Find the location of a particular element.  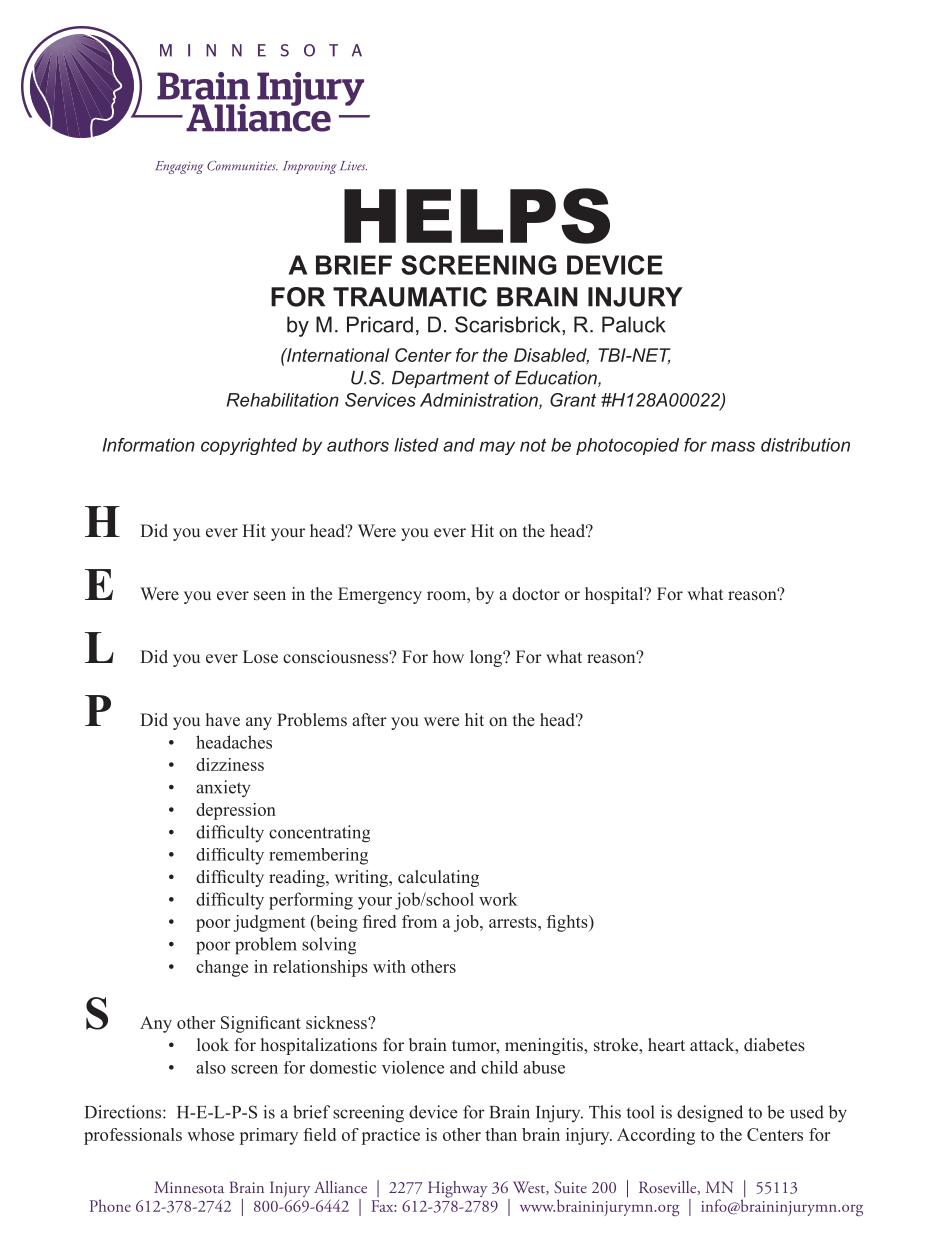

than is located at coordinates (501, 1134).
